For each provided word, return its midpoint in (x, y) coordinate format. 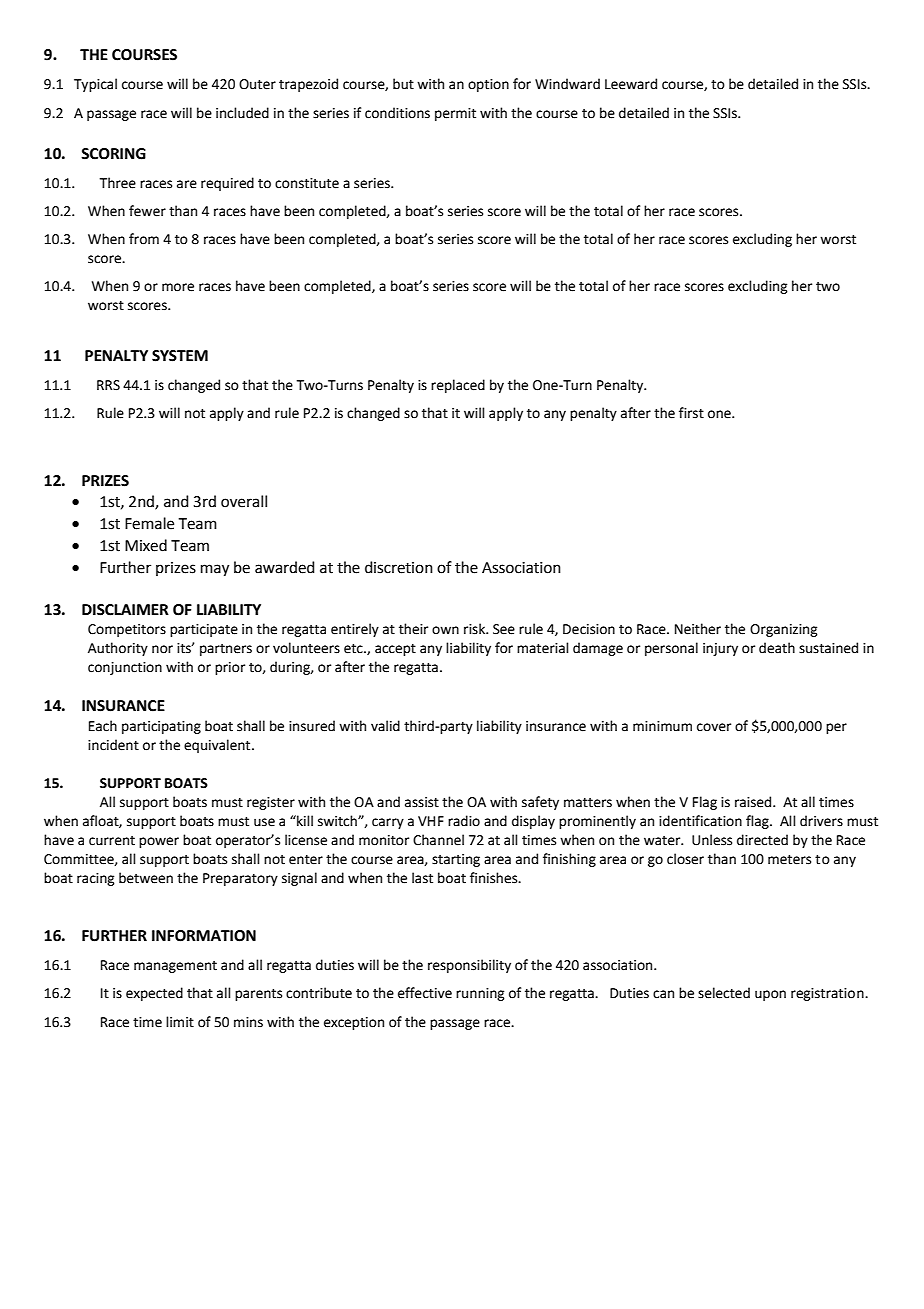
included (242, 113)
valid (385, 726)
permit (455, 114)
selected (724, 993)
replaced (458, 386)
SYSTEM (180, 356)
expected (154, 994)
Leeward (631, 84)
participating (161, 727)
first (691, 413)
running (480, 994)
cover (714, 727)
